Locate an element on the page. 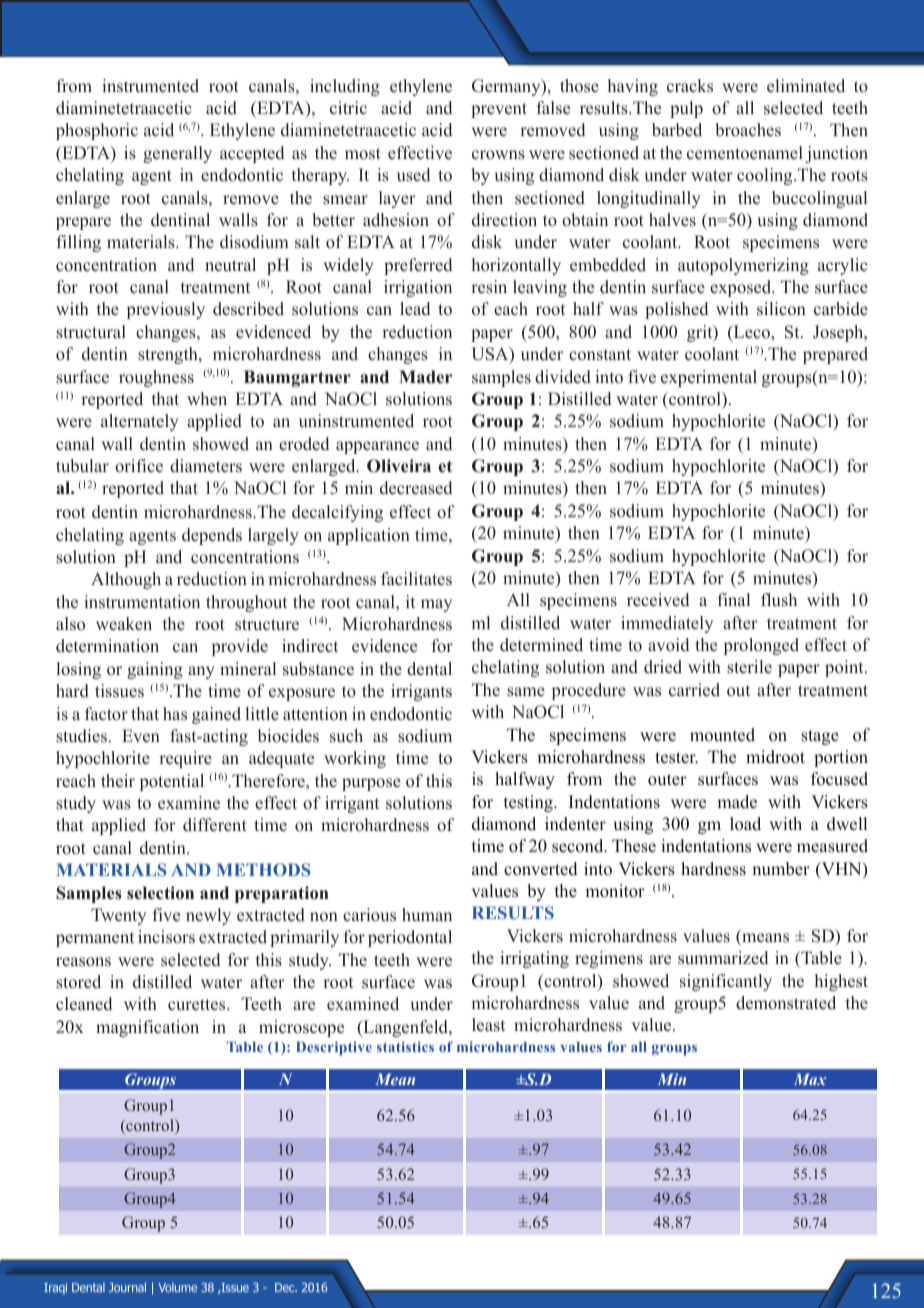  final is located at coordinates (734, 599).
